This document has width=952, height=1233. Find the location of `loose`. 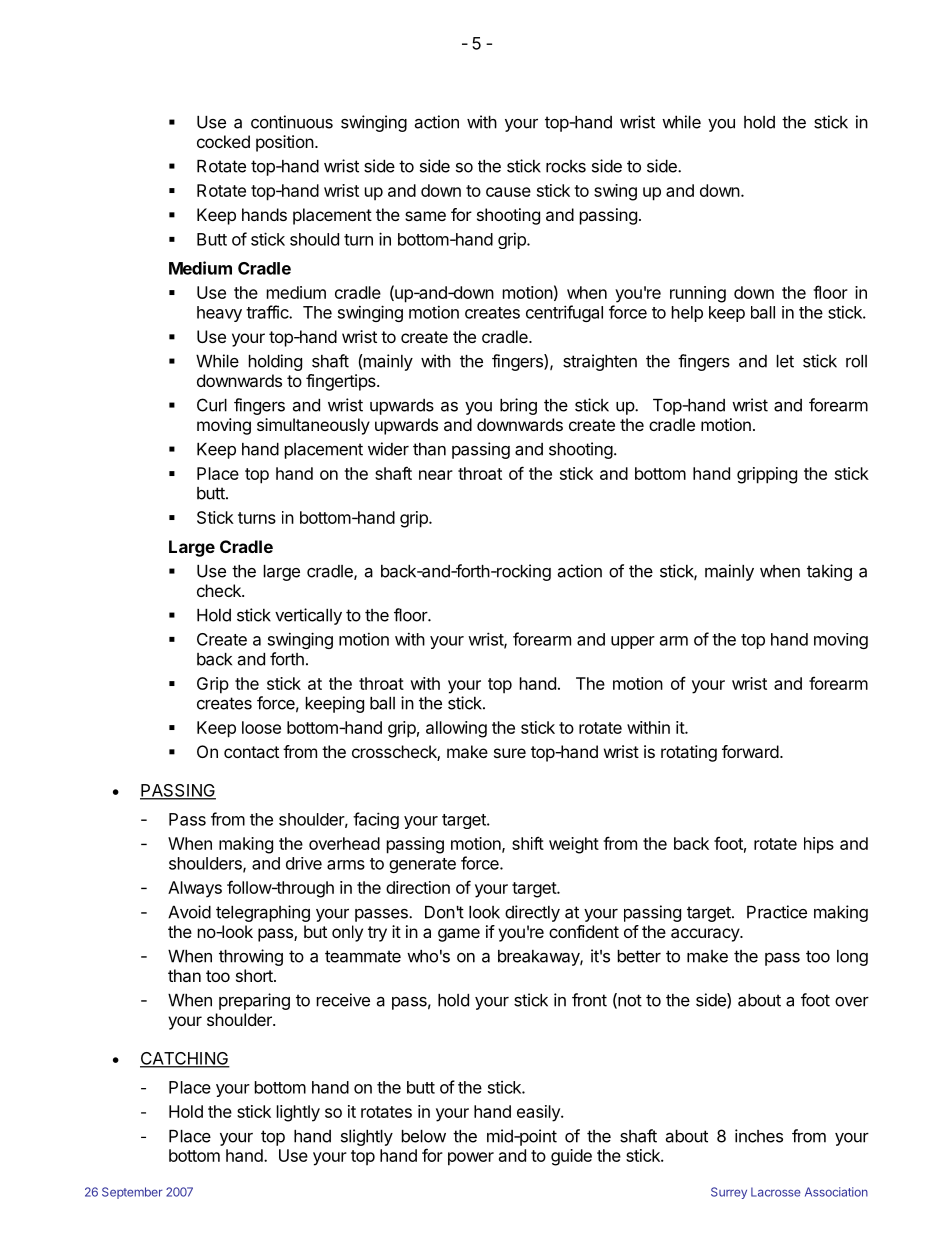

loose is located at coordinates (261, 727).
